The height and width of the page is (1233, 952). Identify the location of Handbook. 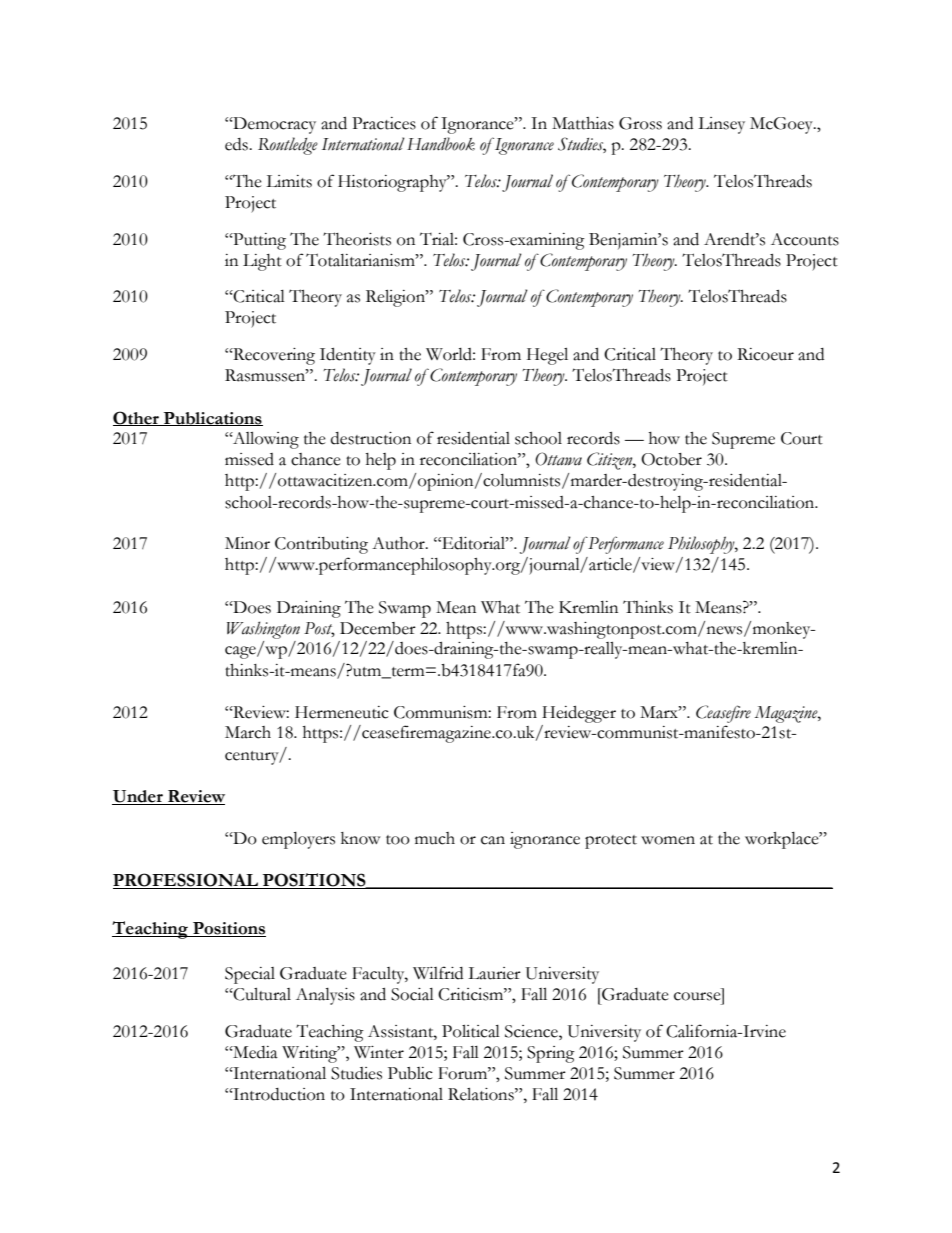
(441, 144).
